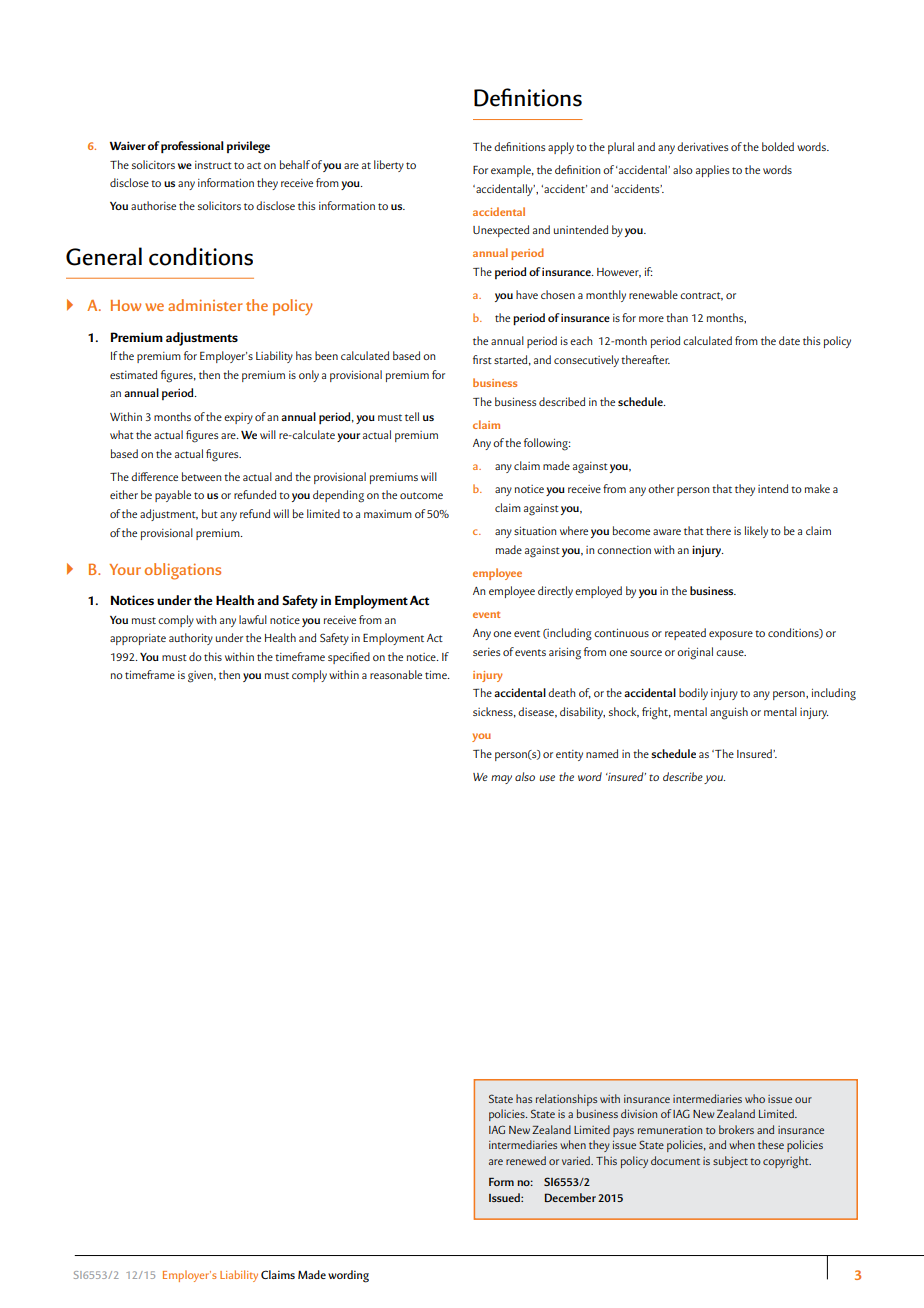 The image size is (924, 1308). I want to click on anguish, so click(729, 713).
